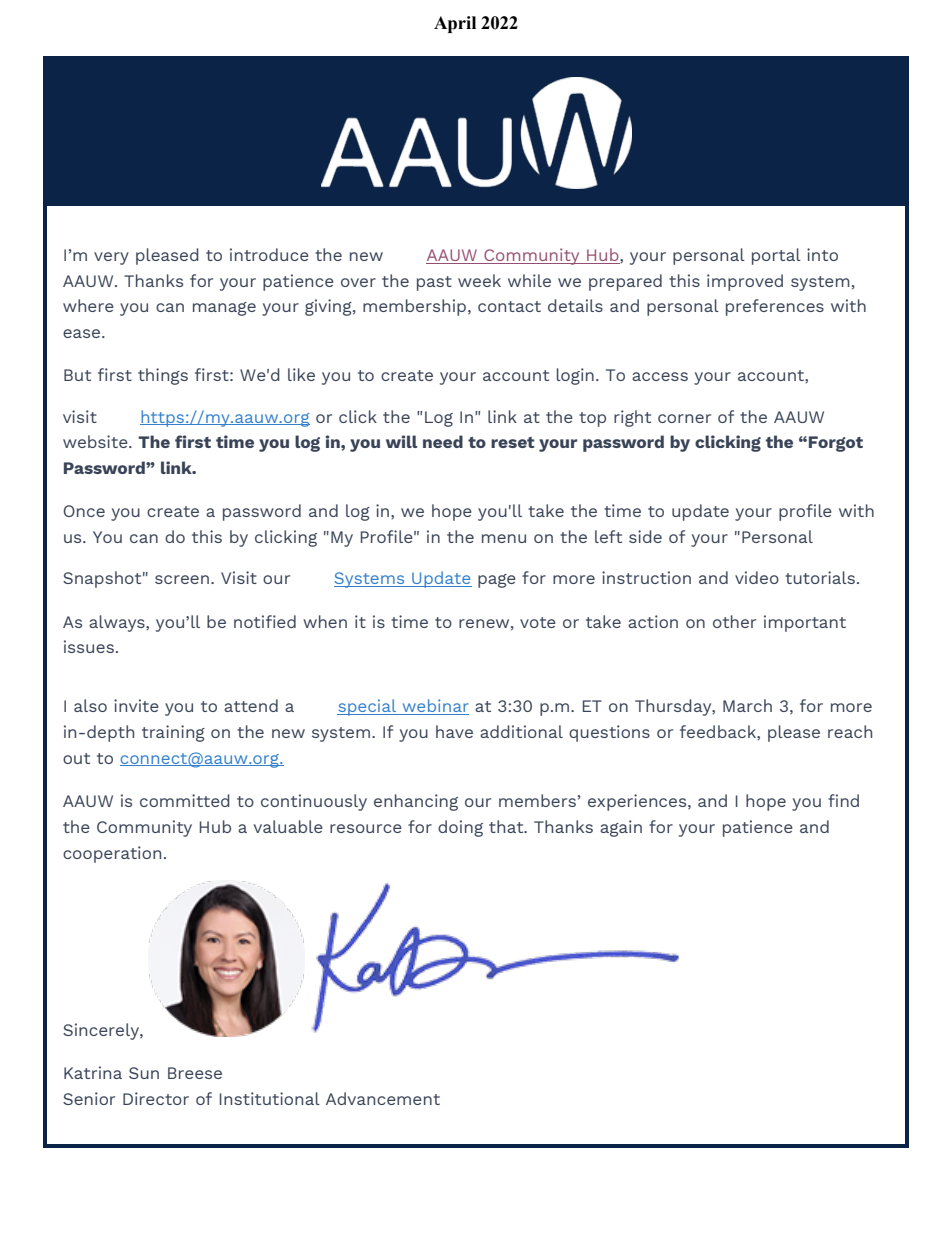 Image resolution: width=952 pixels, height=1233 pixels. What do you see at coordinates (776, 256) in the screenshot?
I see `portal` at bounding box center [776, 256].
